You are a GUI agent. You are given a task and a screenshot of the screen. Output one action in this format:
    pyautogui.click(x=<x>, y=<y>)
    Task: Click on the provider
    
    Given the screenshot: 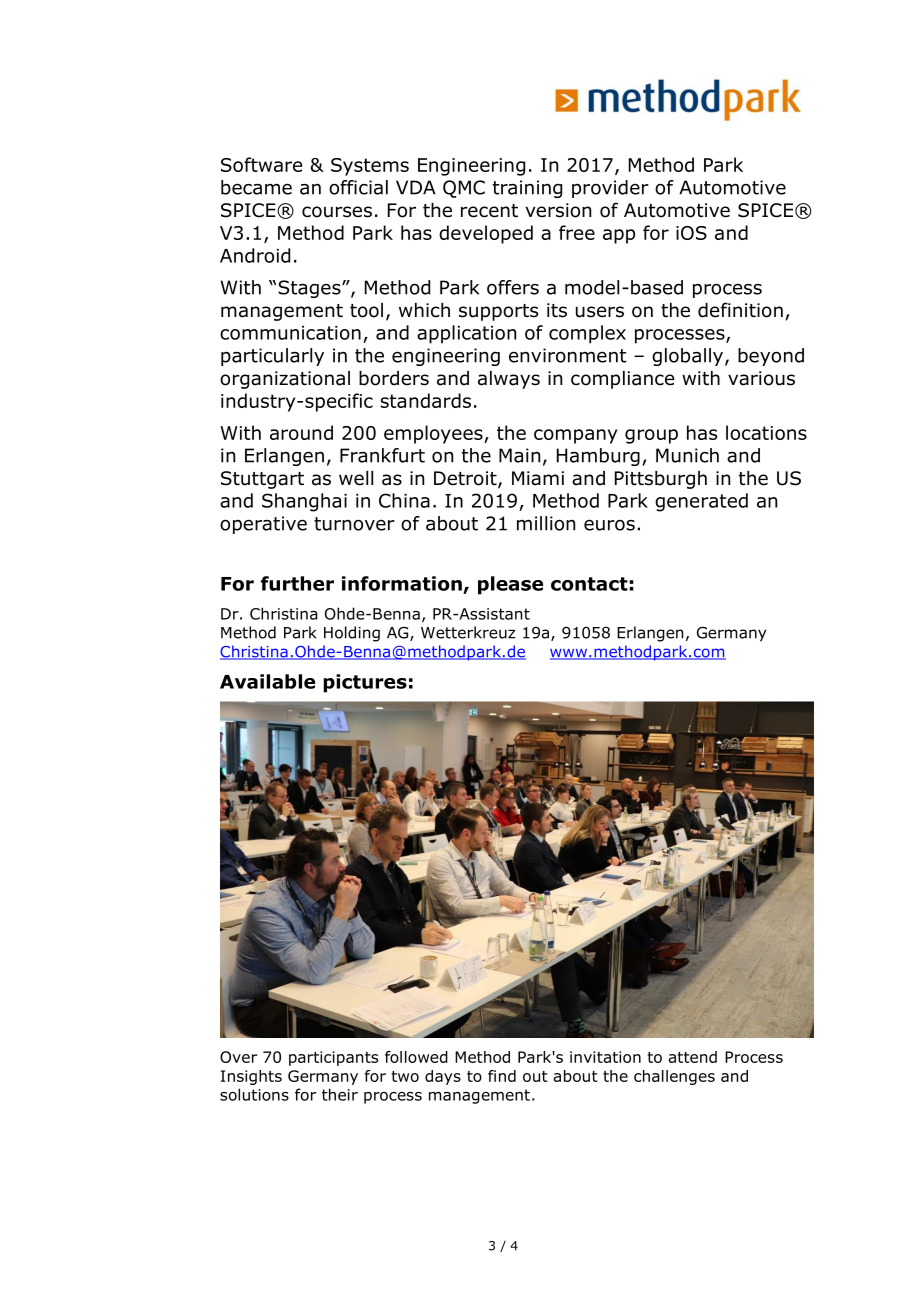 What is the action you would take?
    pyautogui.click(x=610, y=189)
